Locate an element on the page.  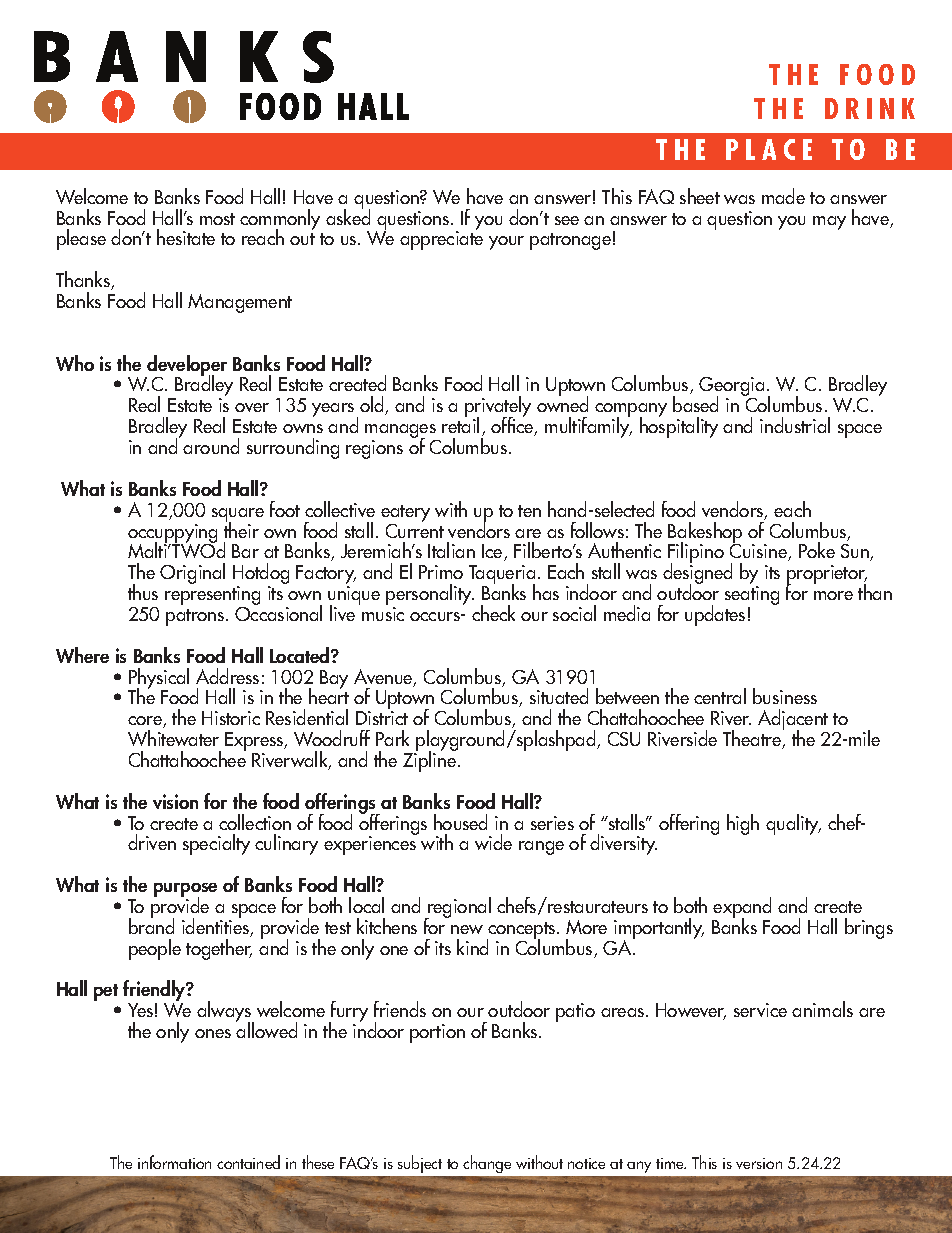
notice is located at coordinates (586, 1163).
